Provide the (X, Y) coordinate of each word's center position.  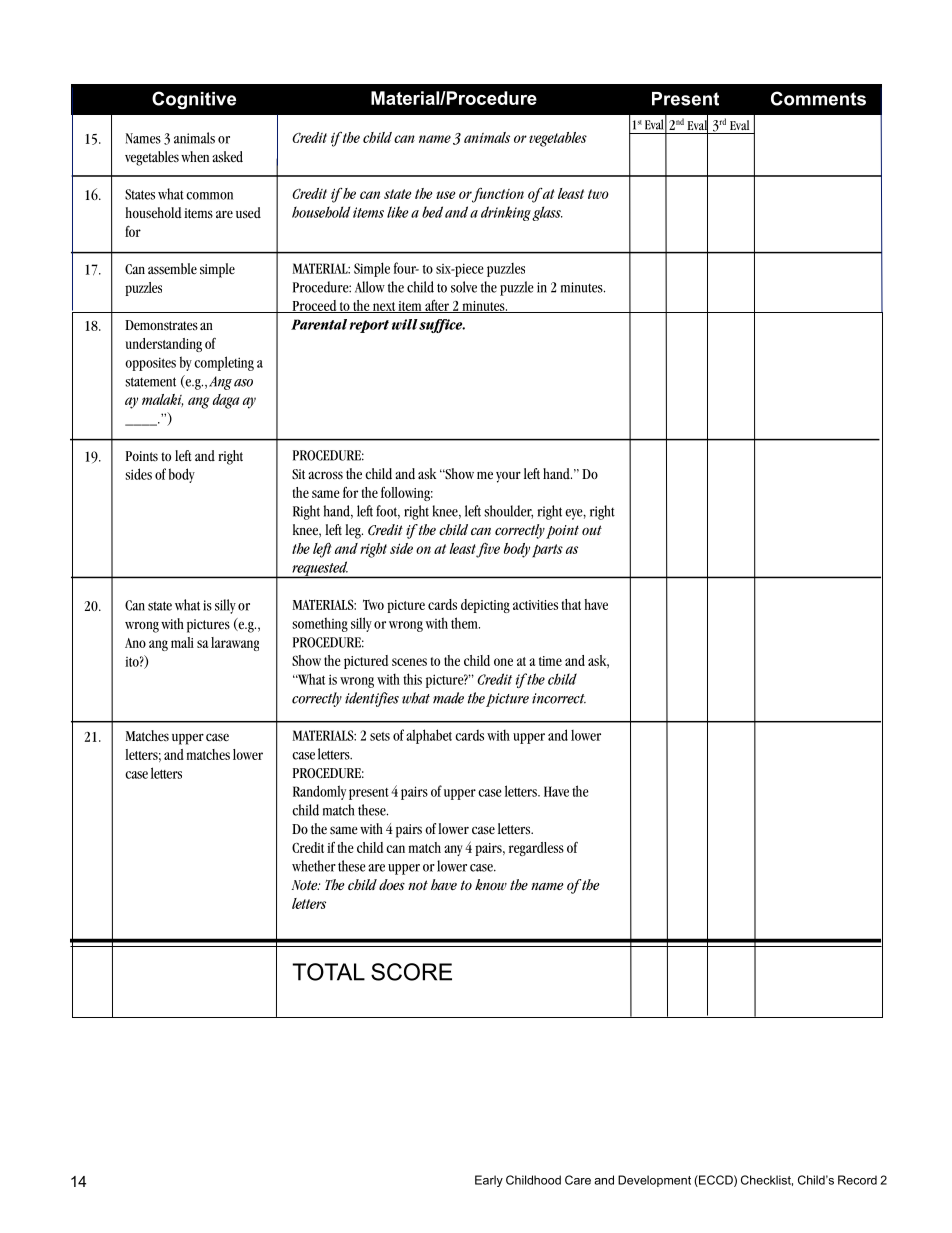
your (508, 477)
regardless (536, 849)
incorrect (559, 698)
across (326, 475)
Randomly (319, 792)
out (592, 530)
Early (489, 1181)
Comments (818, 98)
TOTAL (328, 972)
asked (228, 157)
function (497, 195)
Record (857, 1180)
